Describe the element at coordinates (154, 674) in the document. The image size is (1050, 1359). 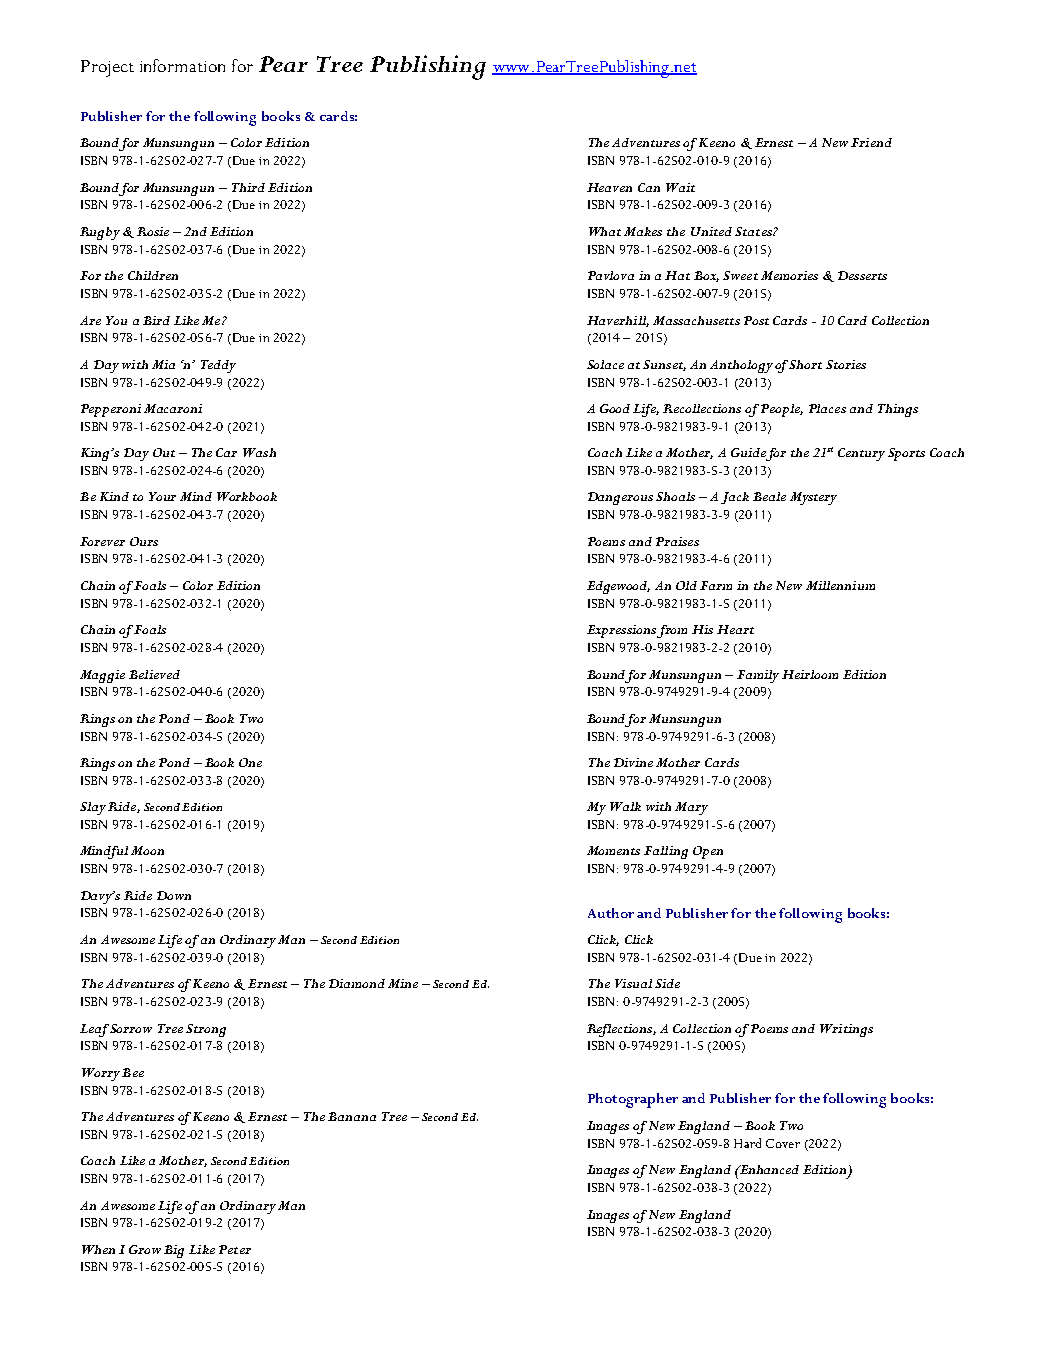
I see `Believed` at that location.
